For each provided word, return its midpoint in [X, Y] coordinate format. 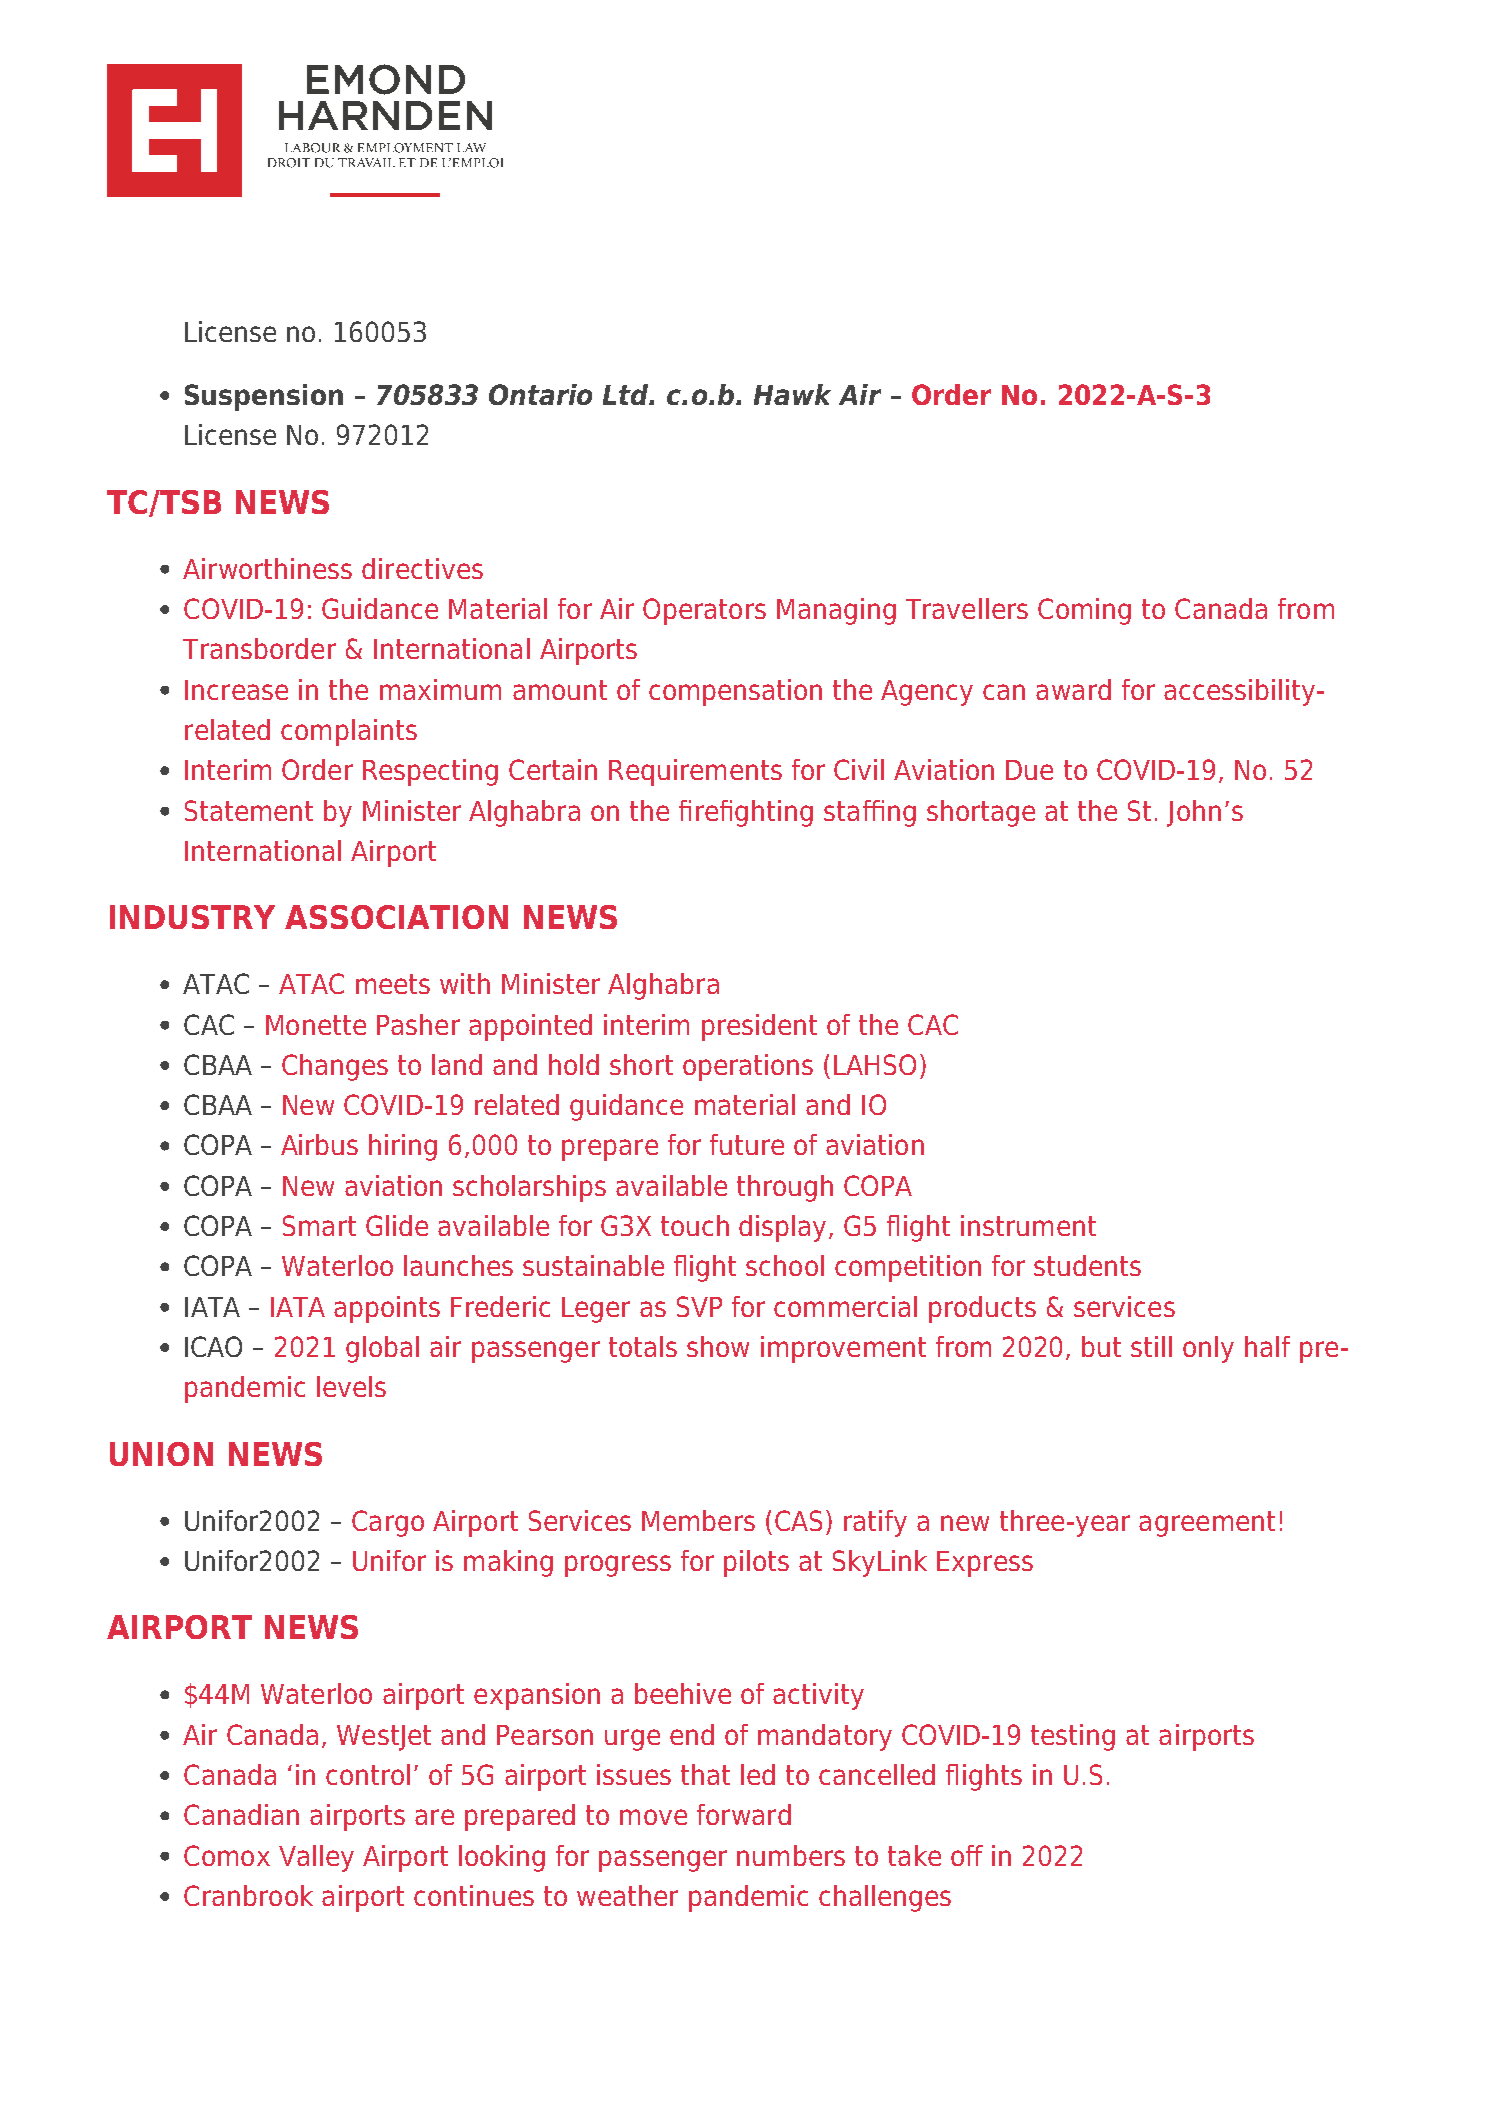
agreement [1207, 1524]
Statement [249, 810]
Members [698, 1520]
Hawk [792, 394]
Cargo [388, 1523]
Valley [316, 1858]
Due [1029, 770]
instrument [1028, 1225]
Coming [1084, 611]
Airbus [319, 1144]
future [747, 1144]
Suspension [264, 397]
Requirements [695, 772]
